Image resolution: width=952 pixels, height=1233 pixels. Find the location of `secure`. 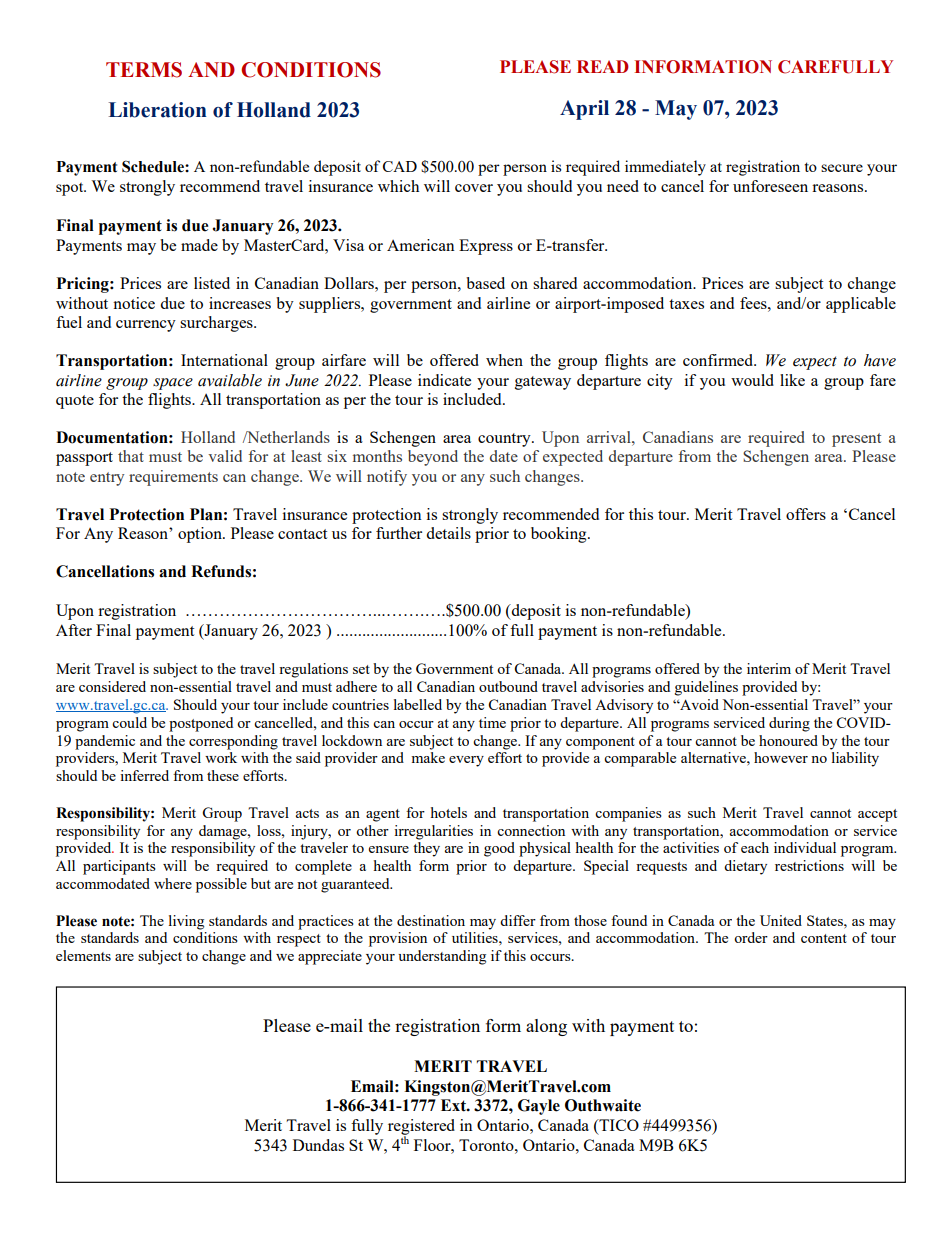

secure is located at coordinates (842, 168).
